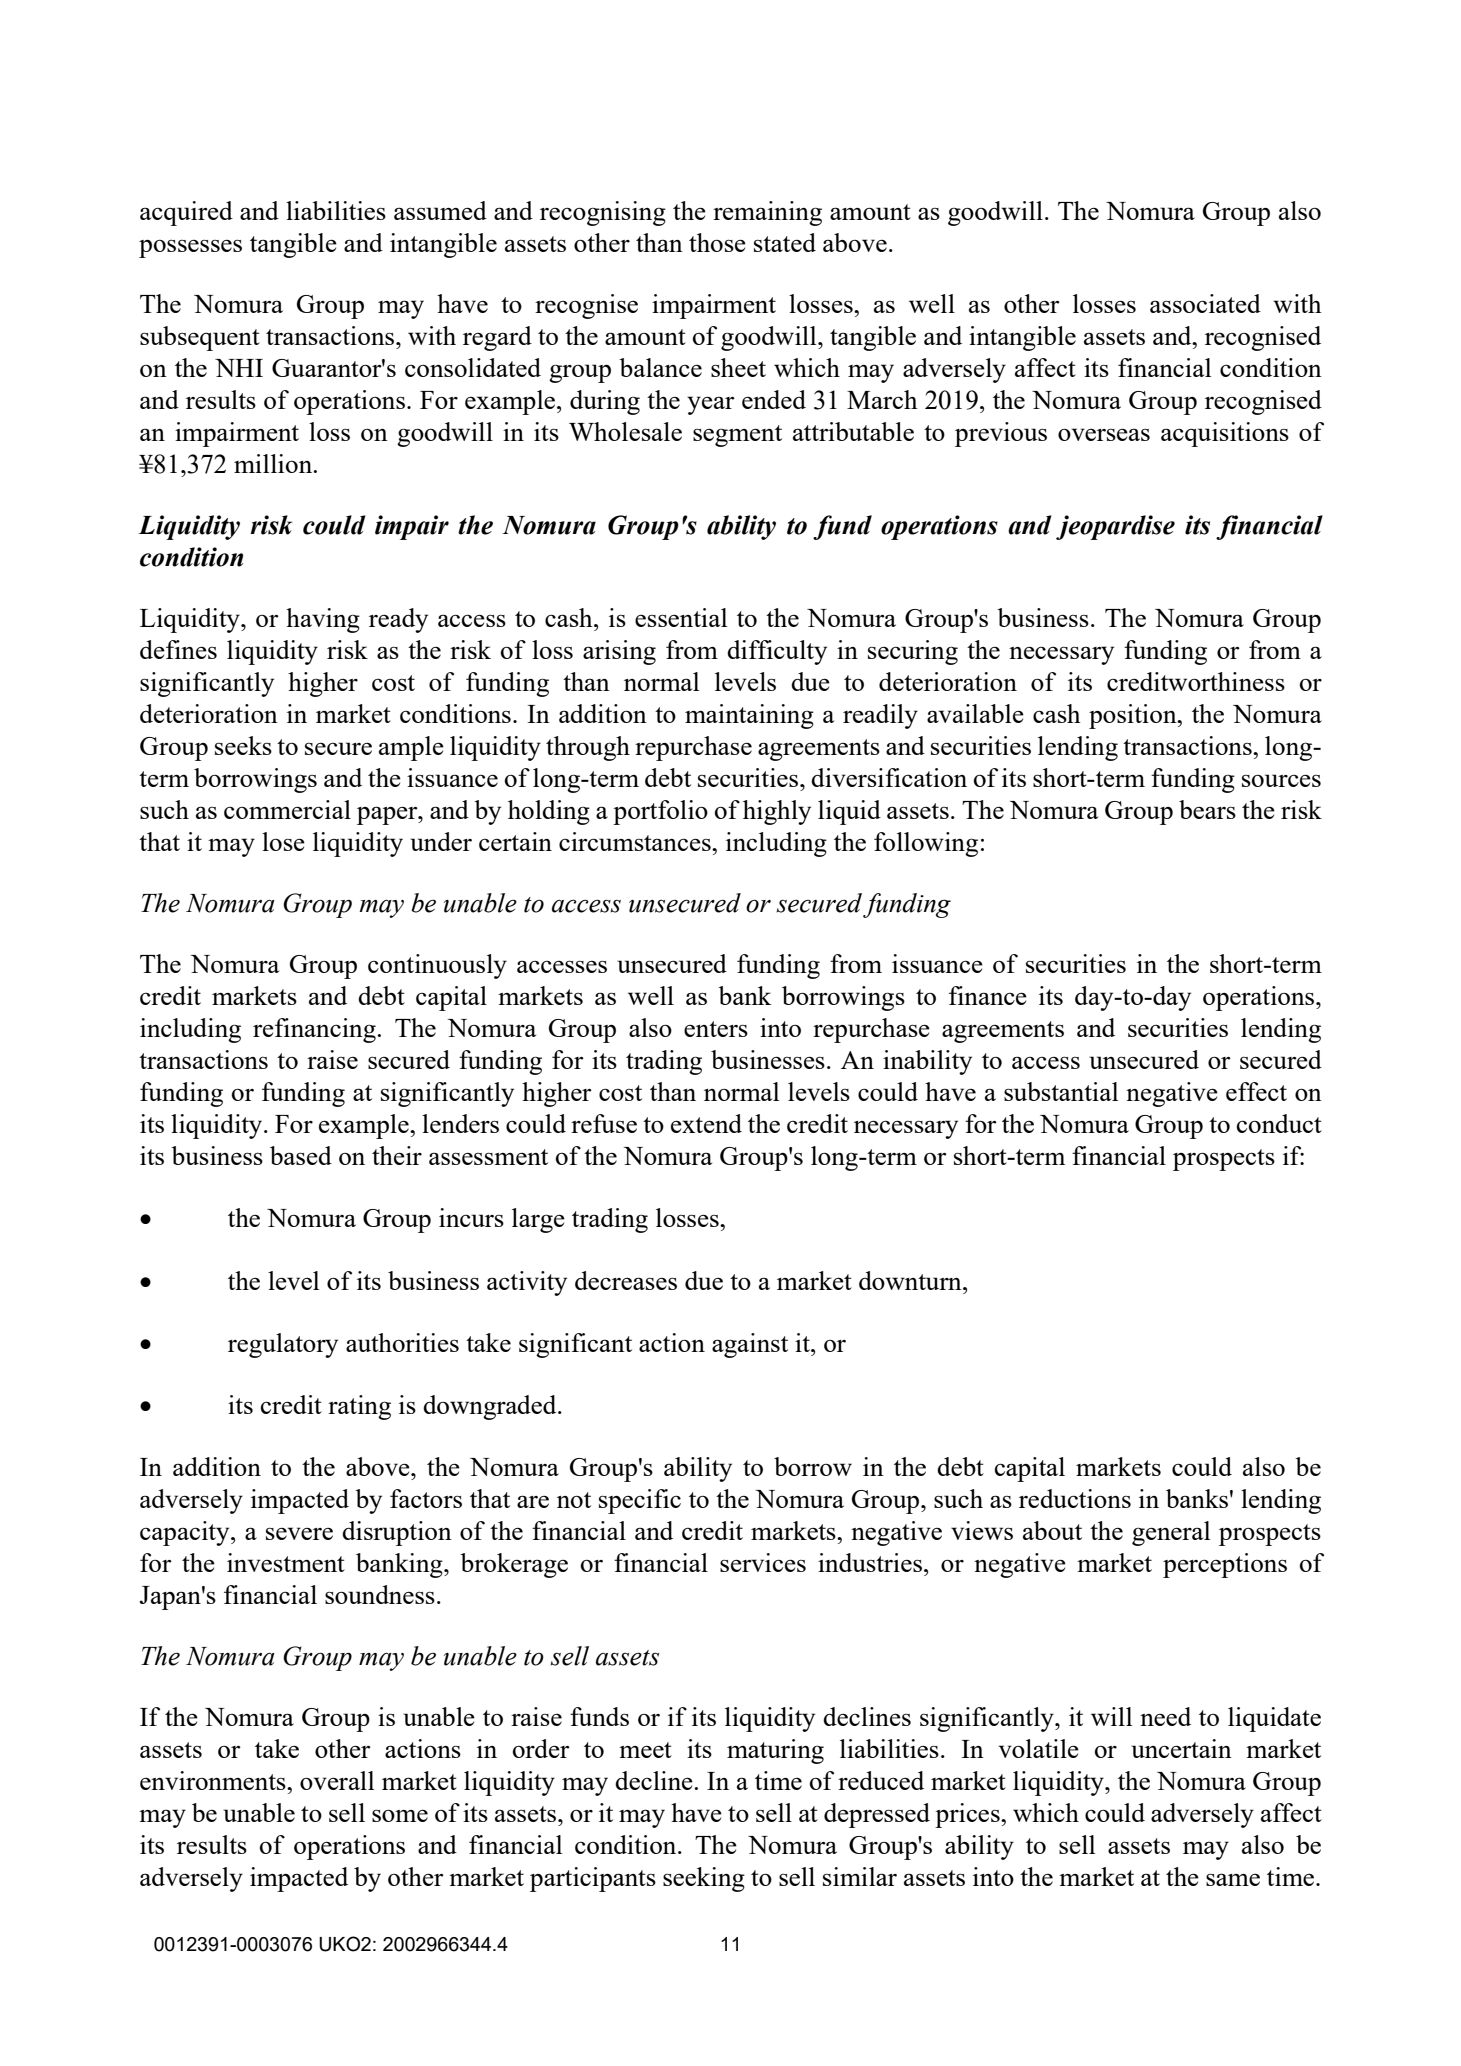  Describe the element at coordinates (337, 1780) in the screenshot. I see `overall` at that location.
